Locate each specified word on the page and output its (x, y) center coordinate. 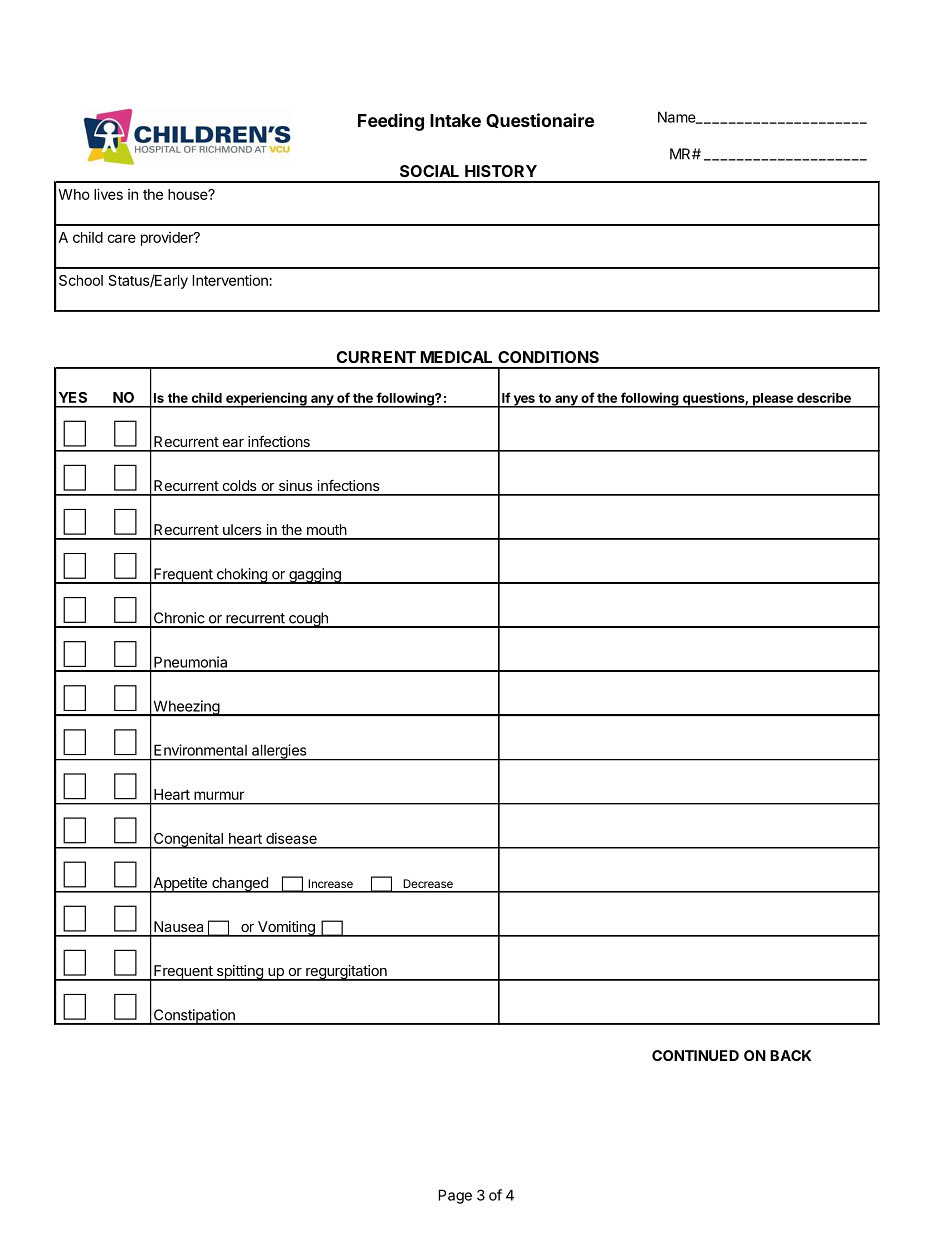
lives (108, 194)
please (773, 400)
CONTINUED (695, 1055)
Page (455, 1196)
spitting (239, 973)
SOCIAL (429, 171)
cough (308, 620)
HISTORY (501, 171)
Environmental (200, 750)
